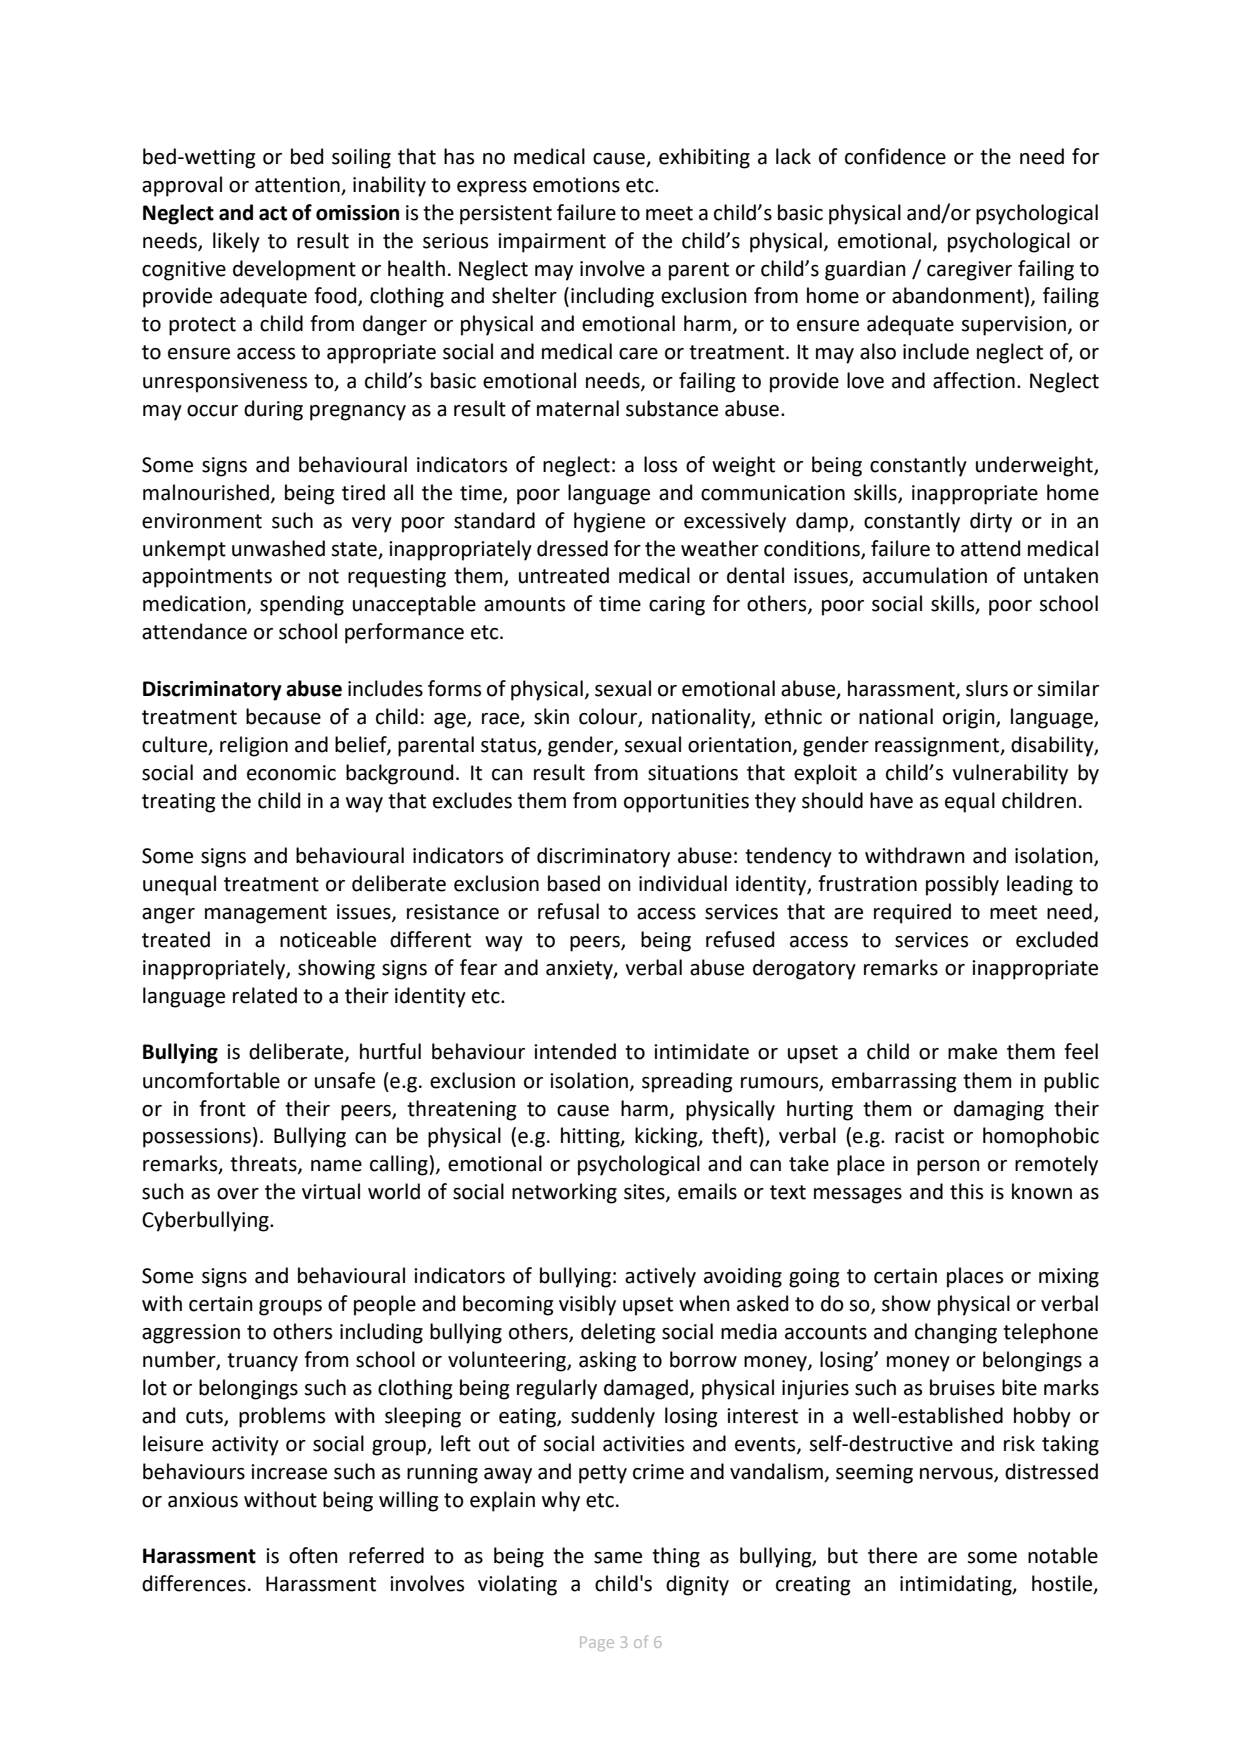  I want to click on same, so click(618, 1558).
